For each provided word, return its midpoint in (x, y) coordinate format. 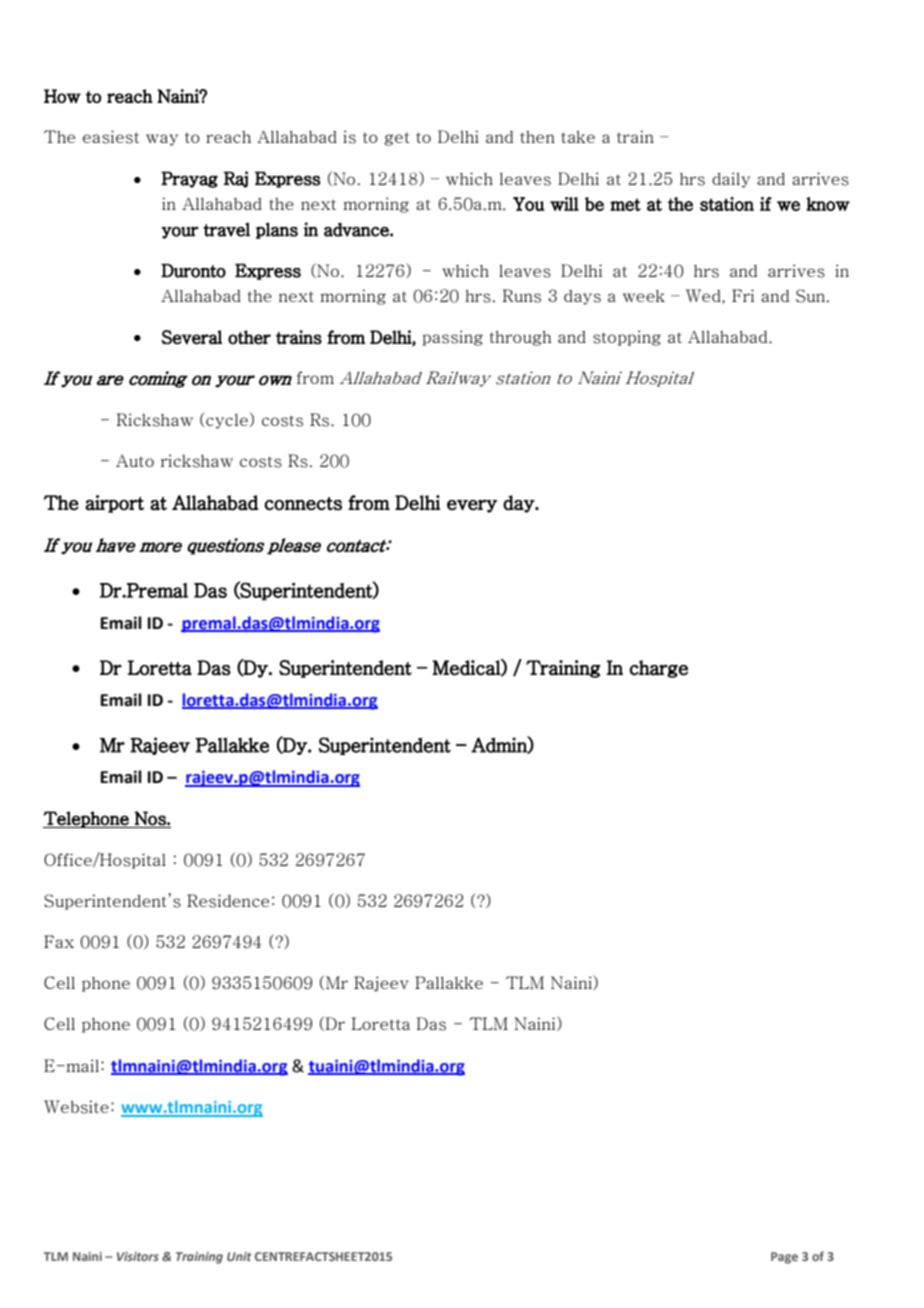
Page (784, 1258)
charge (658, 669)
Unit (239, 1256)
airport (114, 504)
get (396, 139)
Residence (228, 901)
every (472, 506)
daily (731, 180)
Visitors (138, 1256)
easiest (111, 137)
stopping (627, 338)
